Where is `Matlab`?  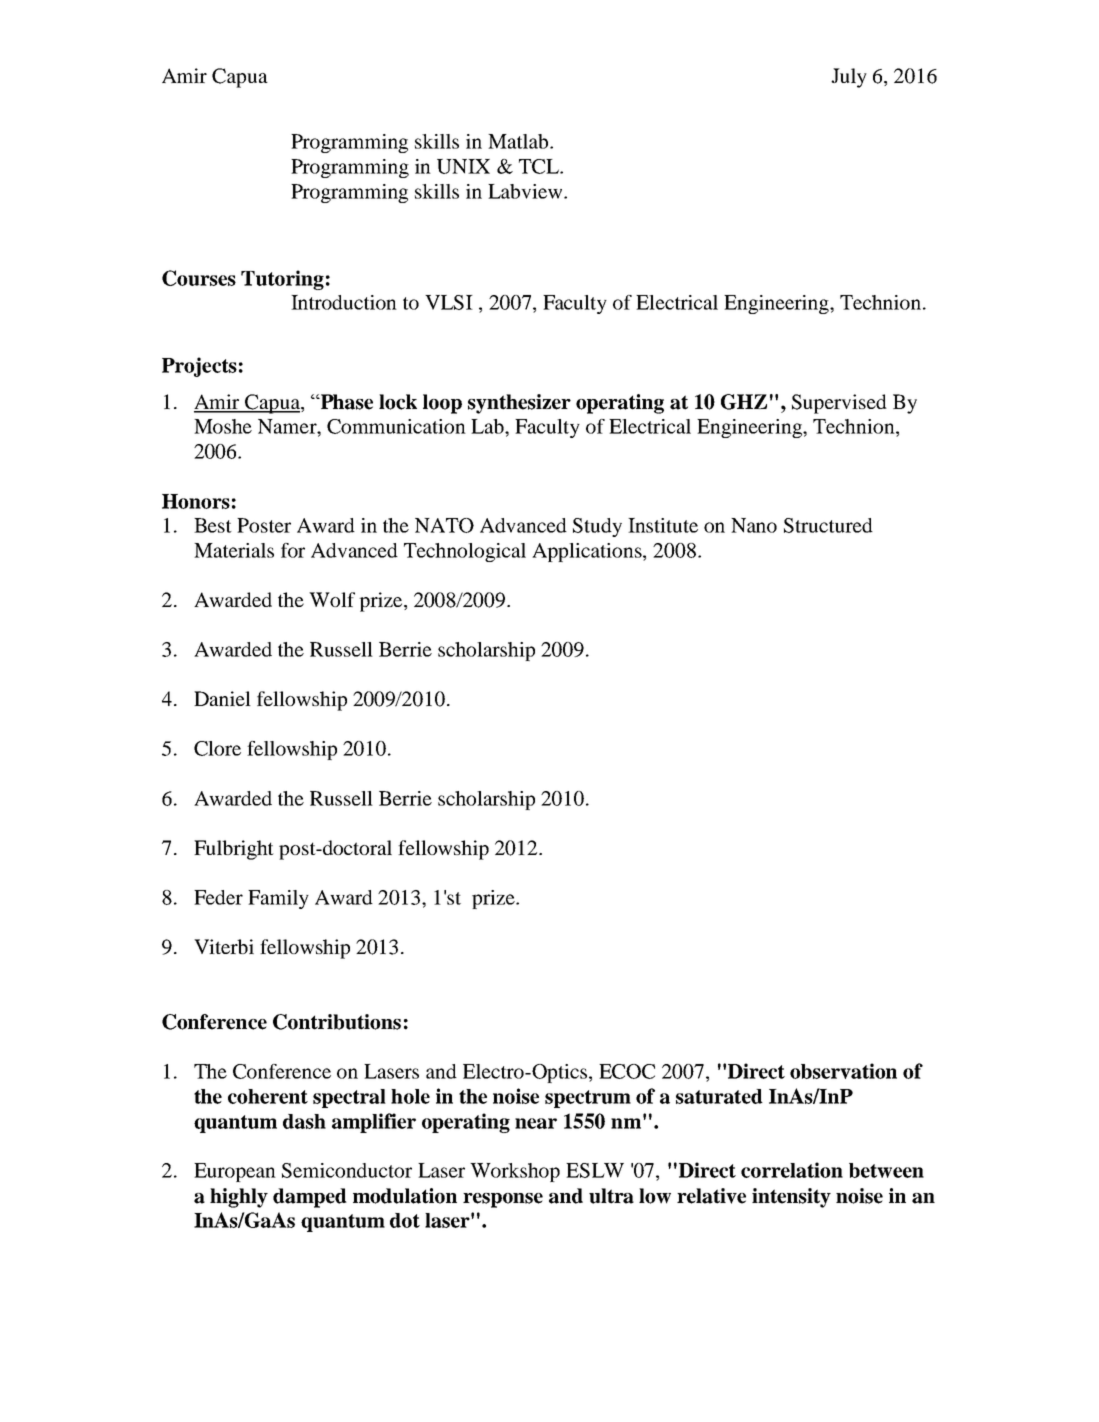 Matlab is located at coordinates (519, 141).
